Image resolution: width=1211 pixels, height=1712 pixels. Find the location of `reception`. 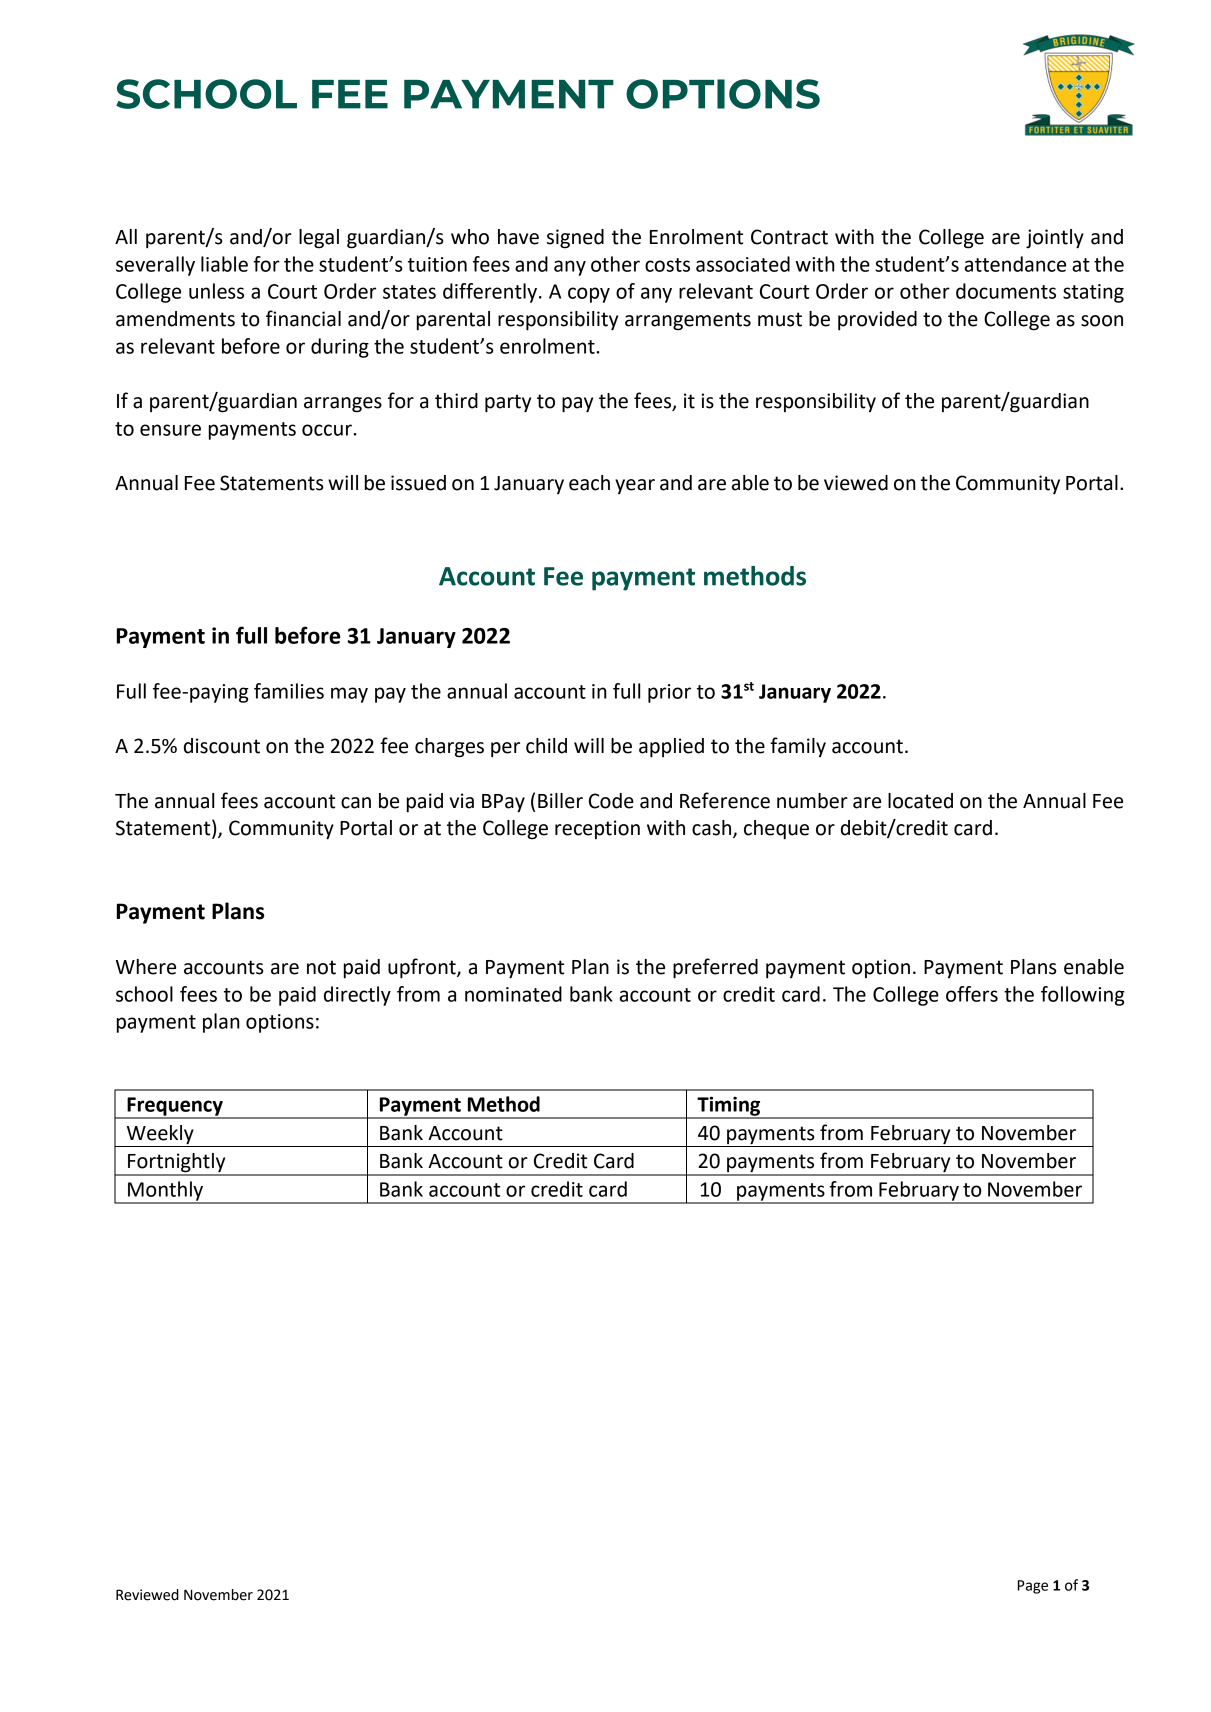

reception is located at coordinates (597, 829).
